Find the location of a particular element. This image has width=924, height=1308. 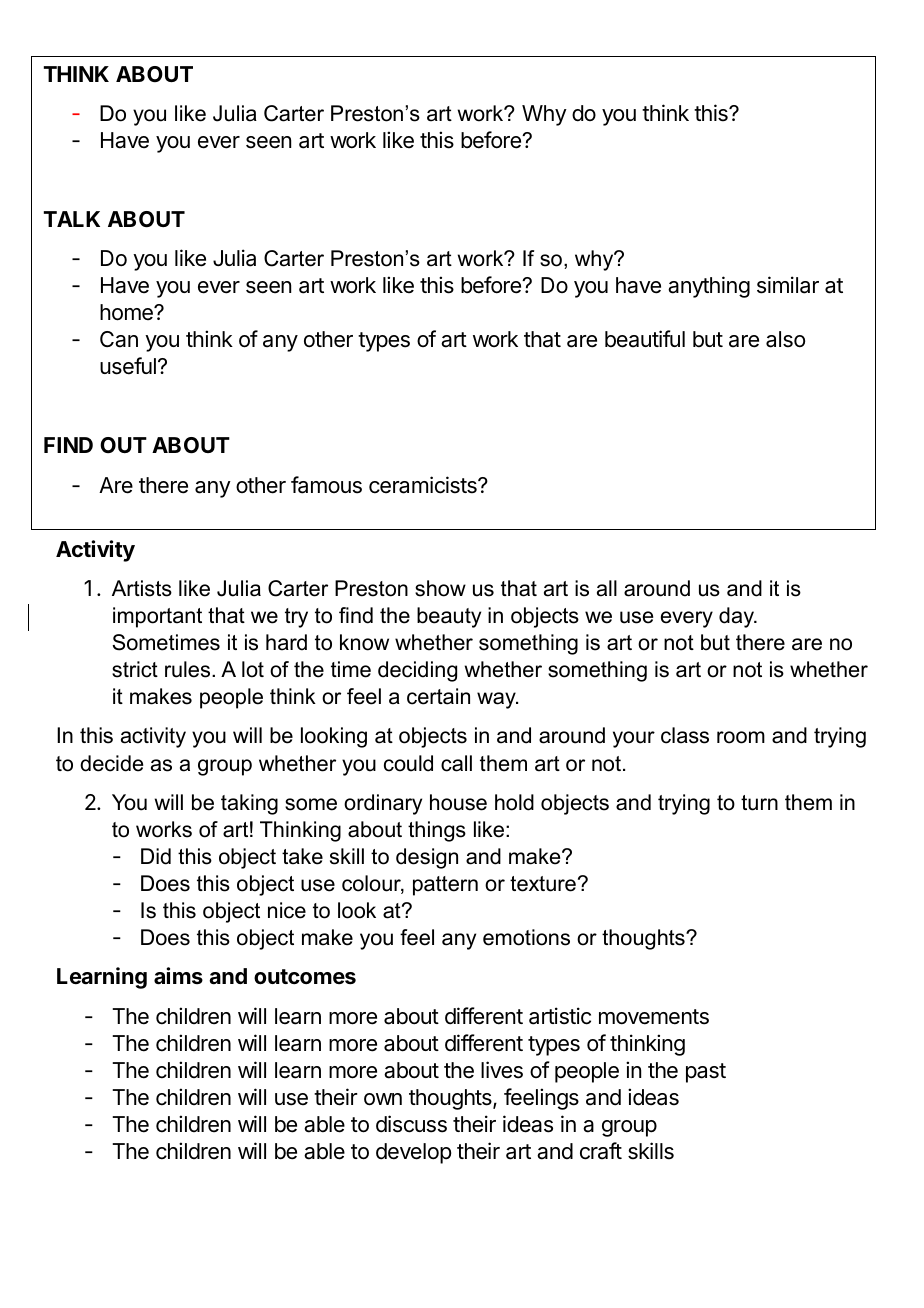

TALK is located at coordinates (72, 219).
